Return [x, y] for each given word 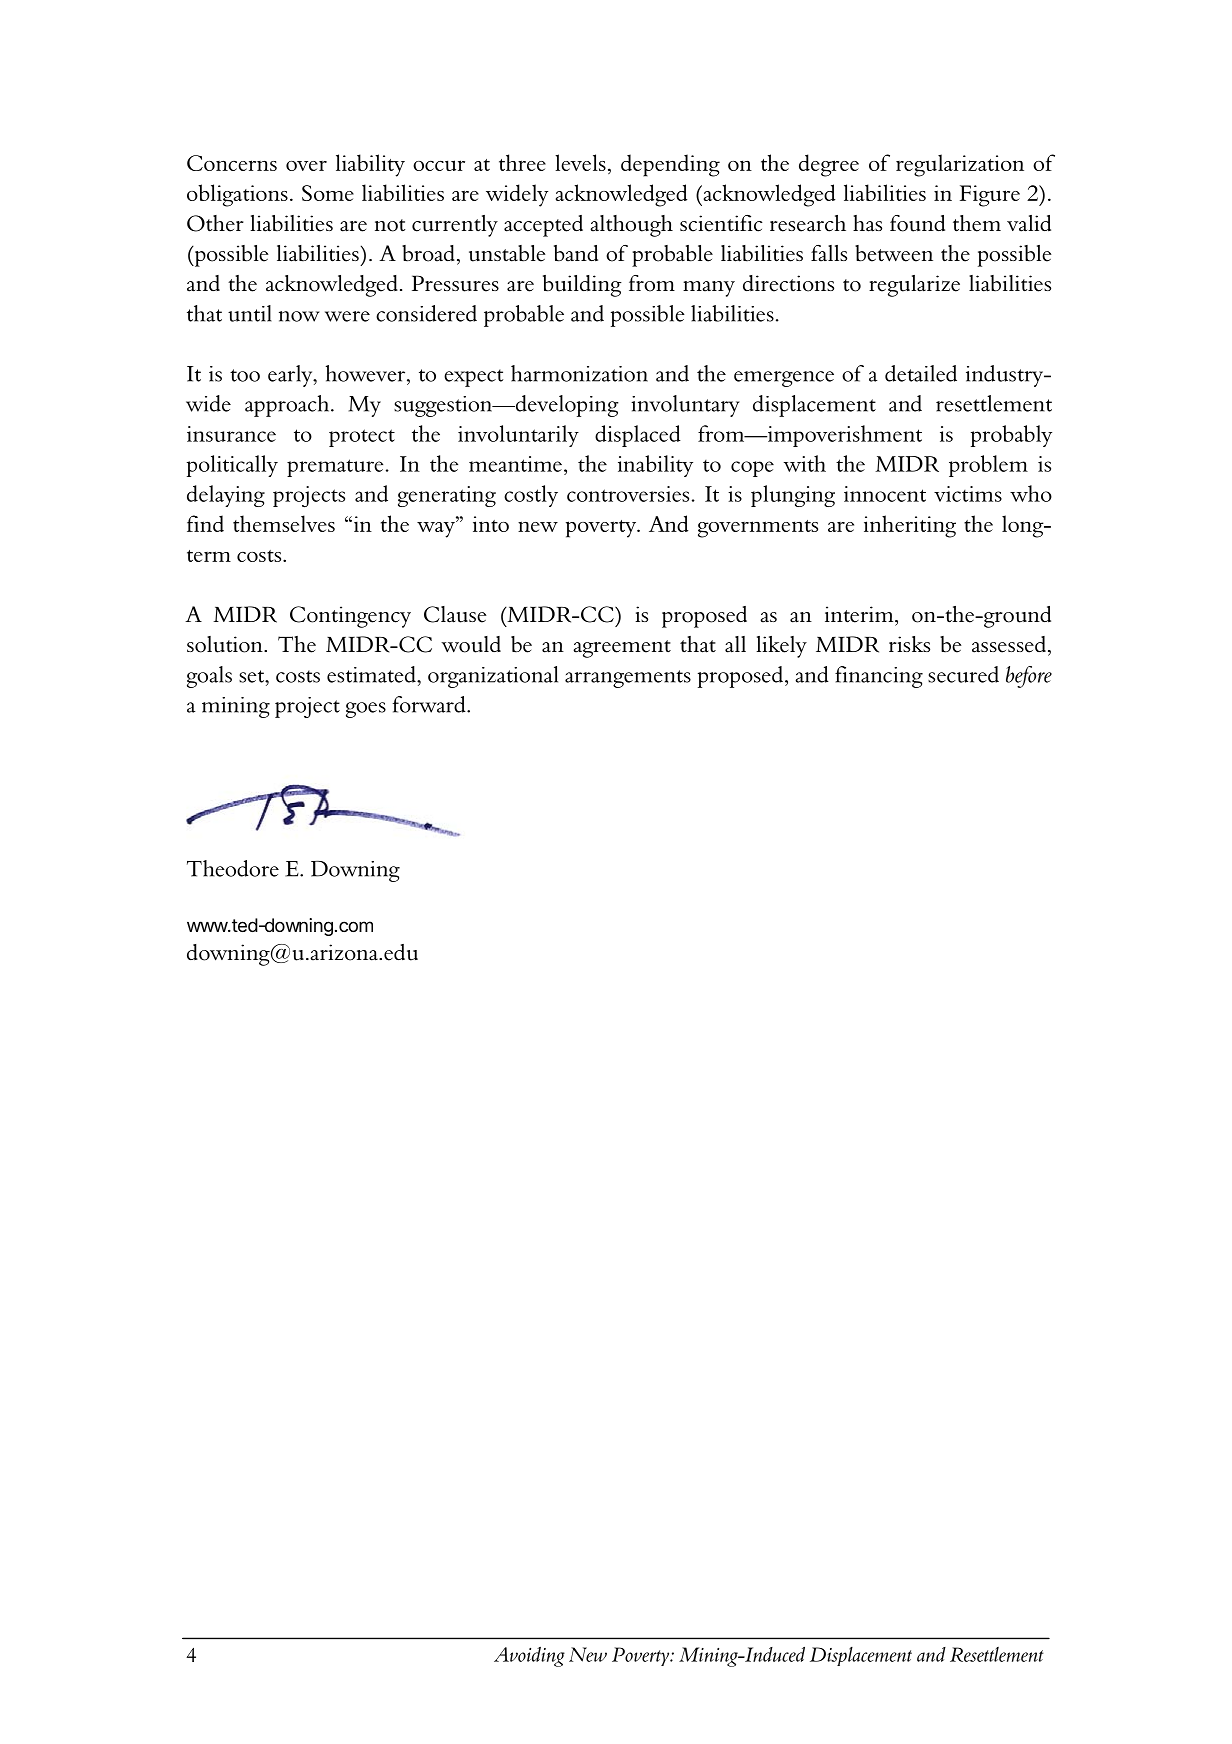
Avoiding [529, 1657]
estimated [372, 674]
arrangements [628, 679]
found [917, 223]
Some [328, 193]
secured [963, 674]
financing [879, 677]
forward [430, 704]
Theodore [233, 868]
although [631, 226]
